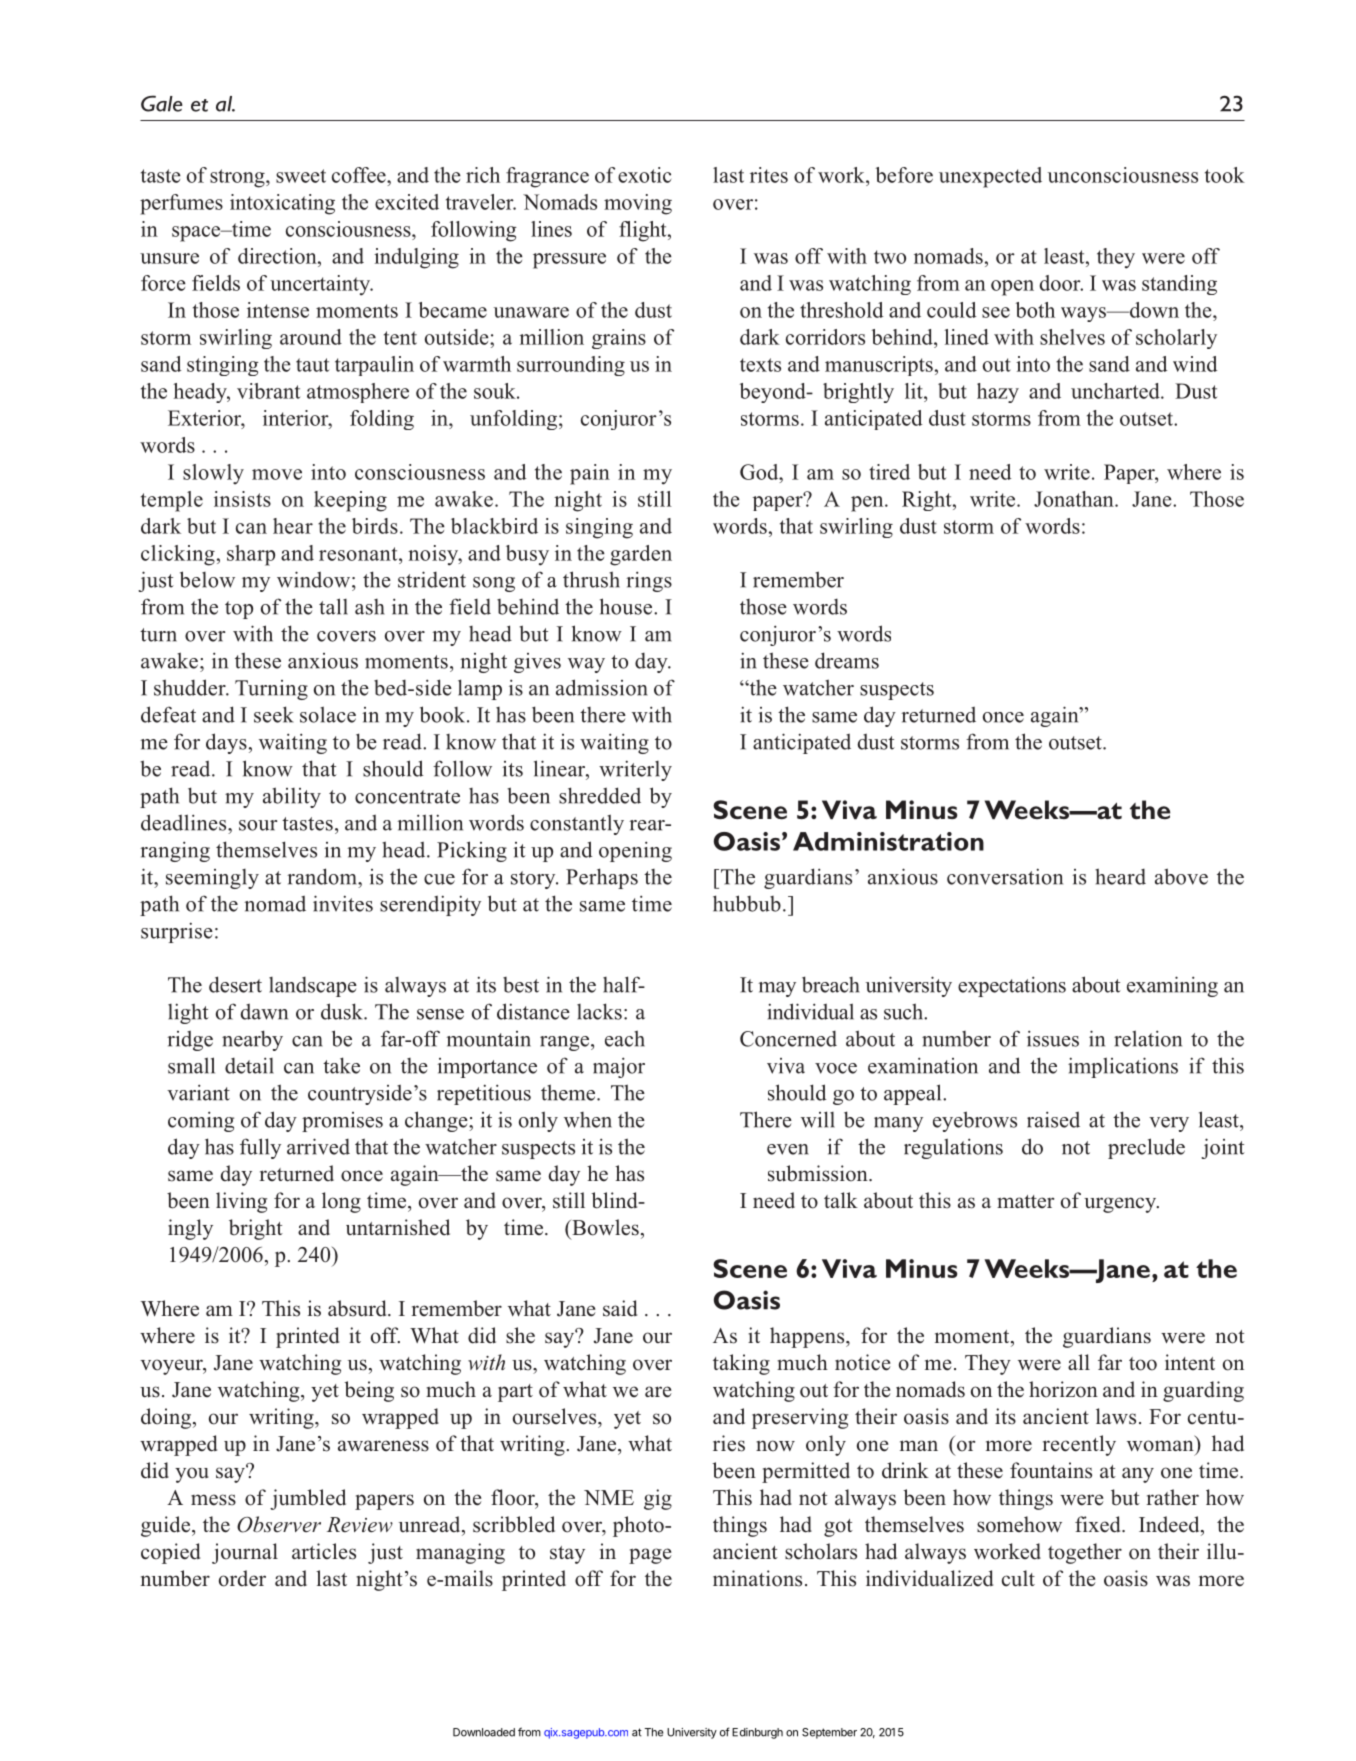  What do you see at coordinates (273, 714) in the image?
I see `seek` at bounding box center [273, 714].
